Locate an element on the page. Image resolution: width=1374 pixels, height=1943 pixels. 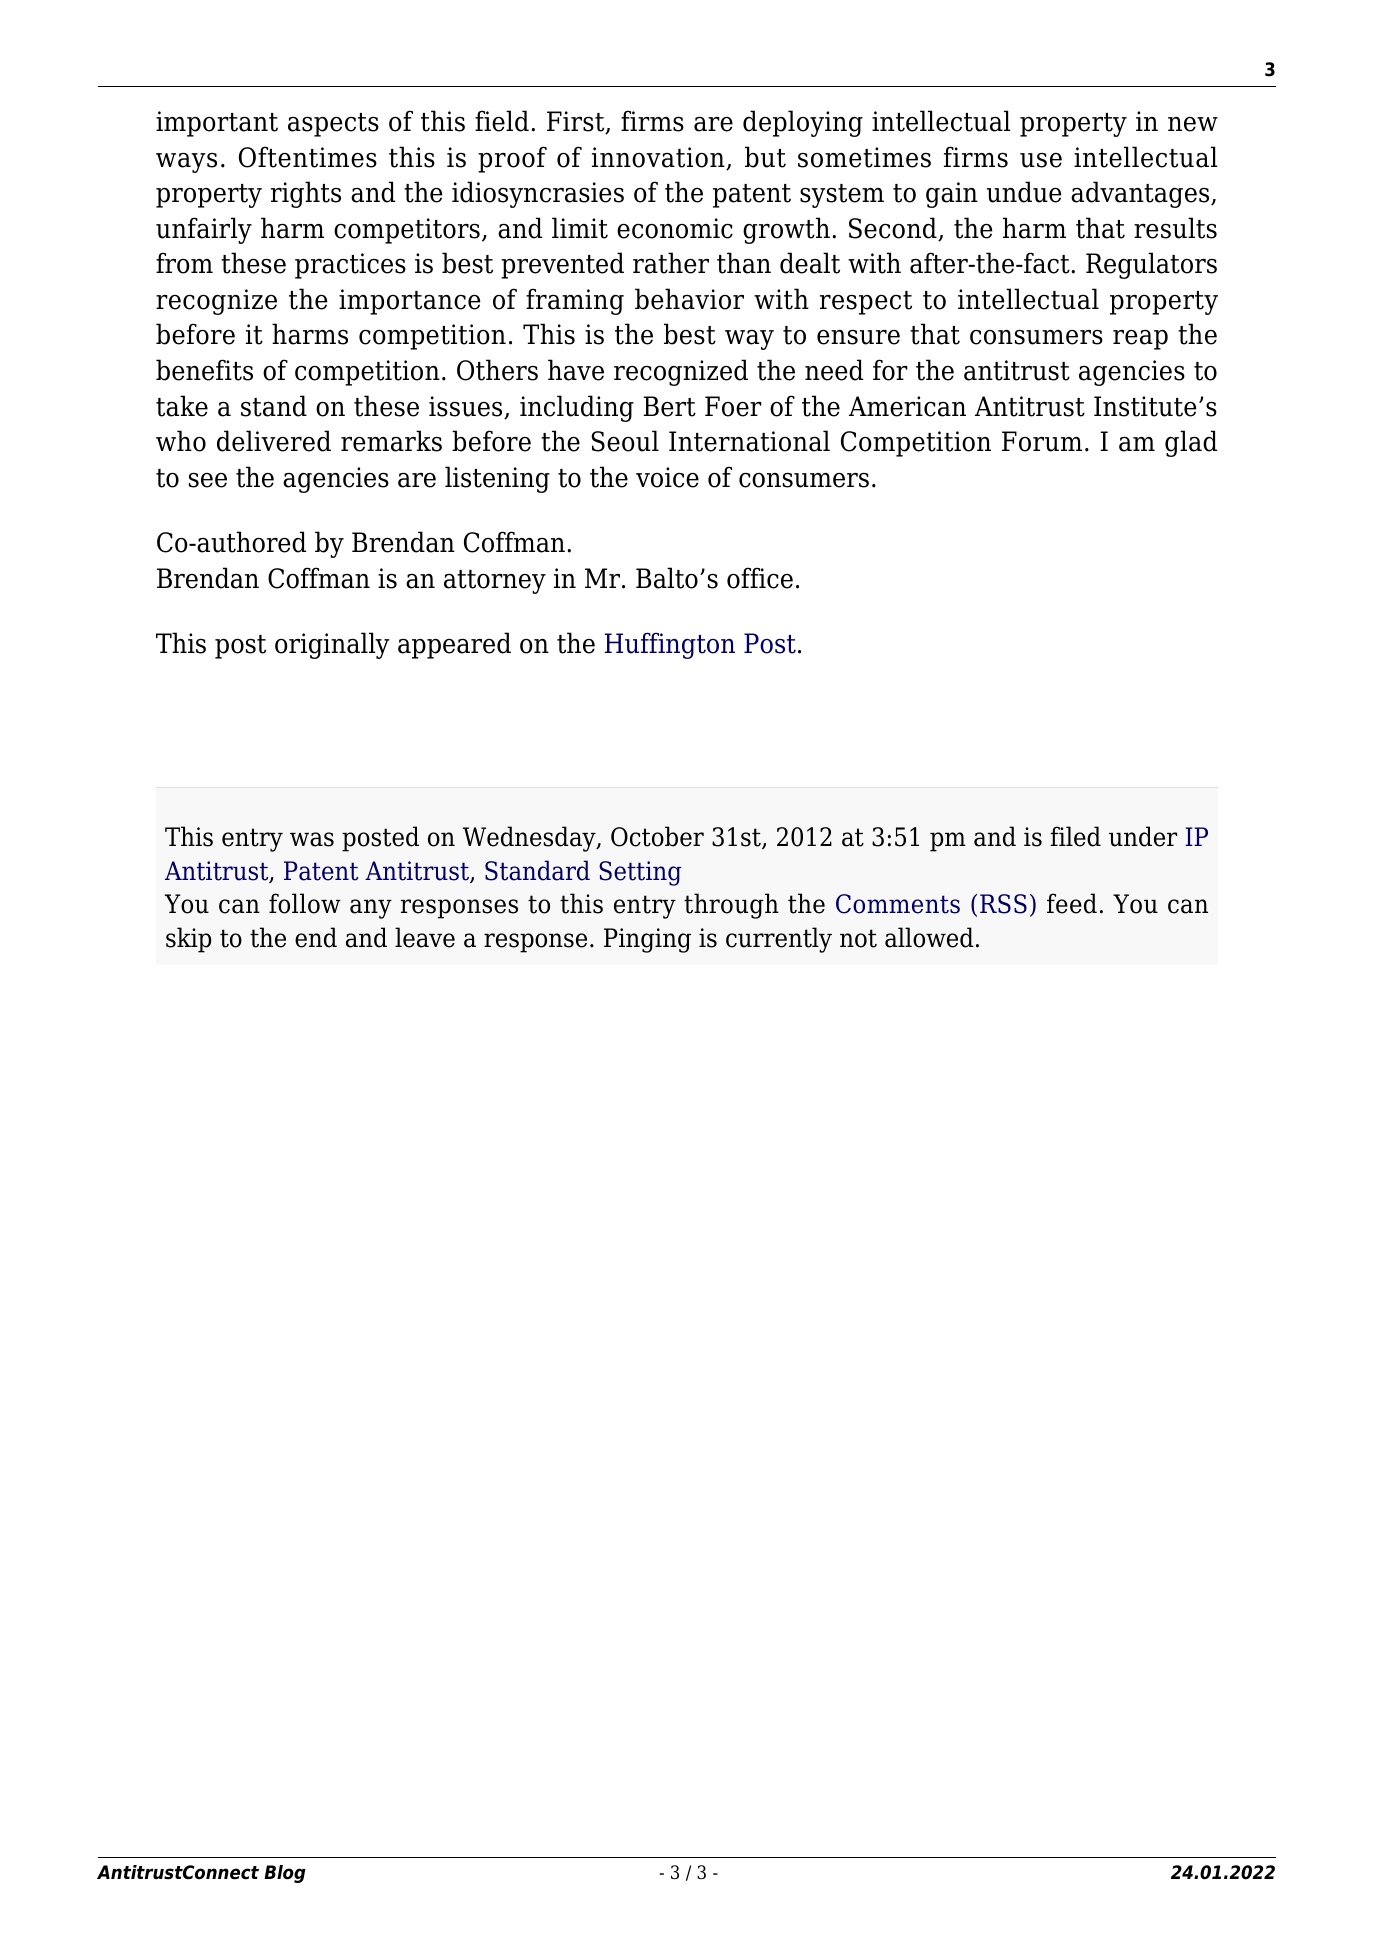
Pinging is located at coordinates (647, 940).
